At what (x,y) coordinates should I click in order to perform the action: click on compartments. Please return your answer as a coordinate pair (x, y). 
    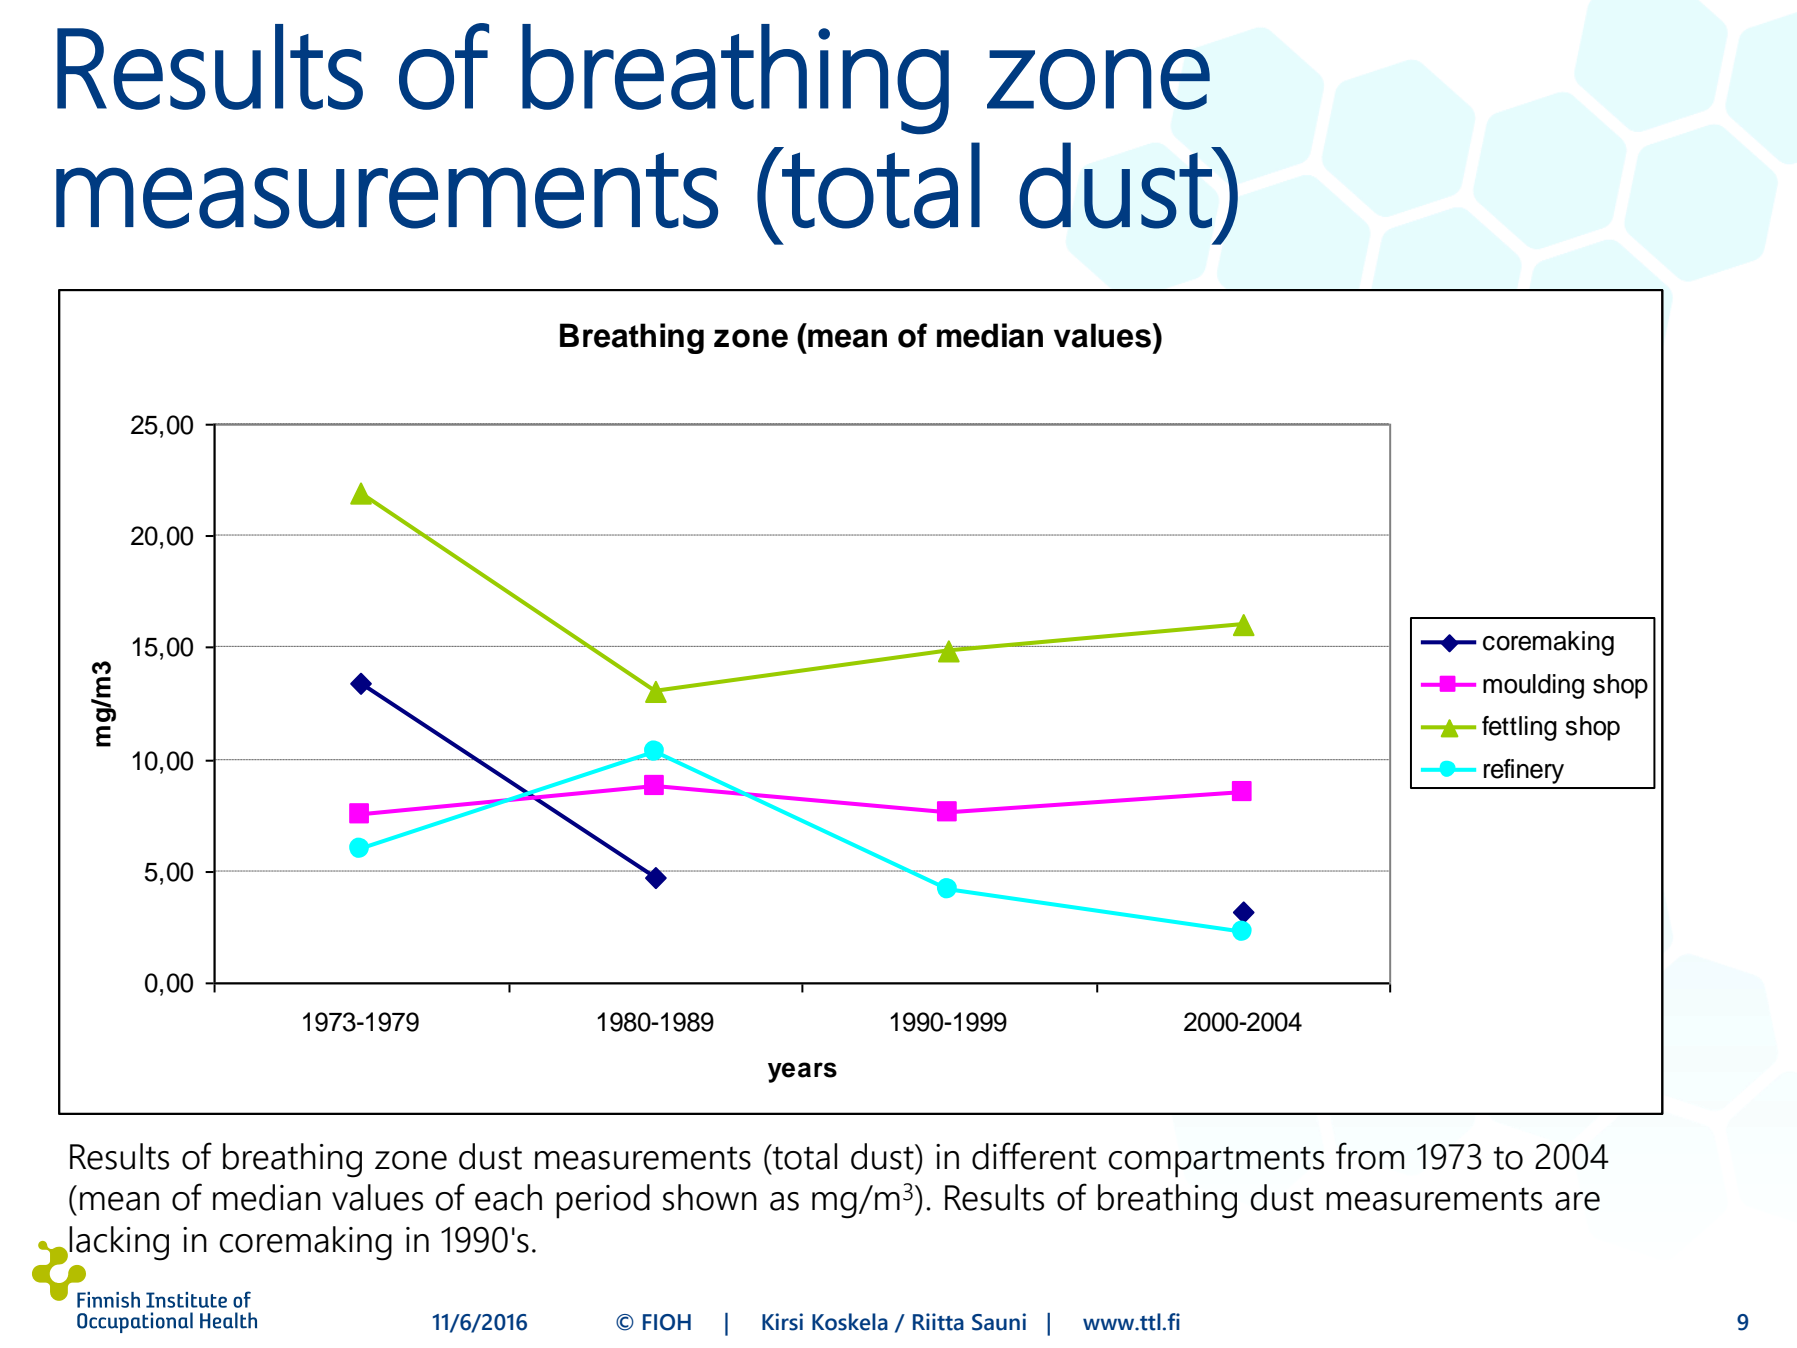
    Looking at the image, I should click on (1216, 1162).
